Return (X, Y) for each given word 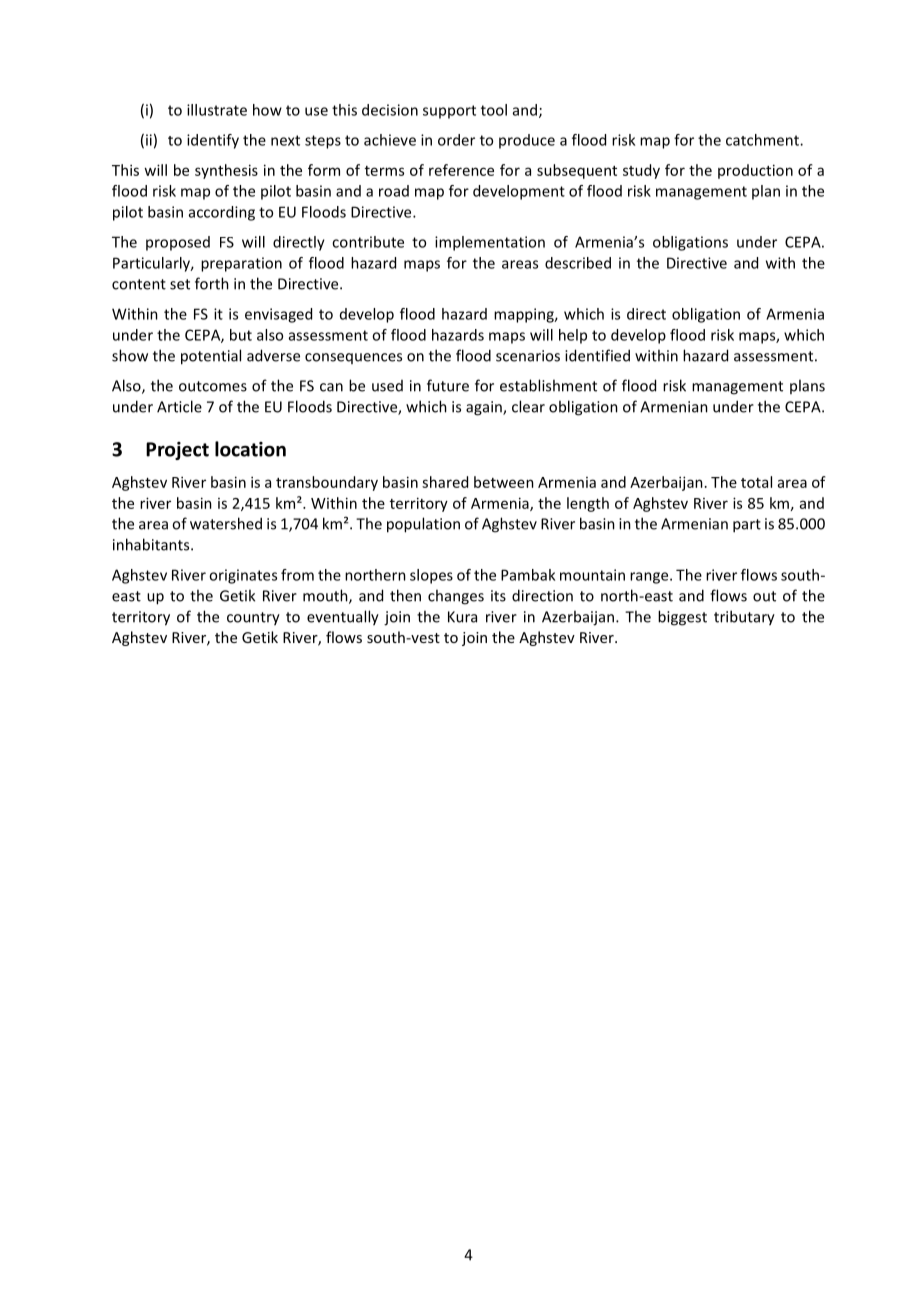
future (448, 385)
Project (177, 451)
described (578, 263)
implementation (490, 243)
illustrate (217, 110)
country (253, 619)
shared (445, 482)
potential (211, 357)
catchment (763, 140)
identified (597, 355)
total (756, 482)
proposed (178, 243)
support (449, 112)
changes (456, 597)
